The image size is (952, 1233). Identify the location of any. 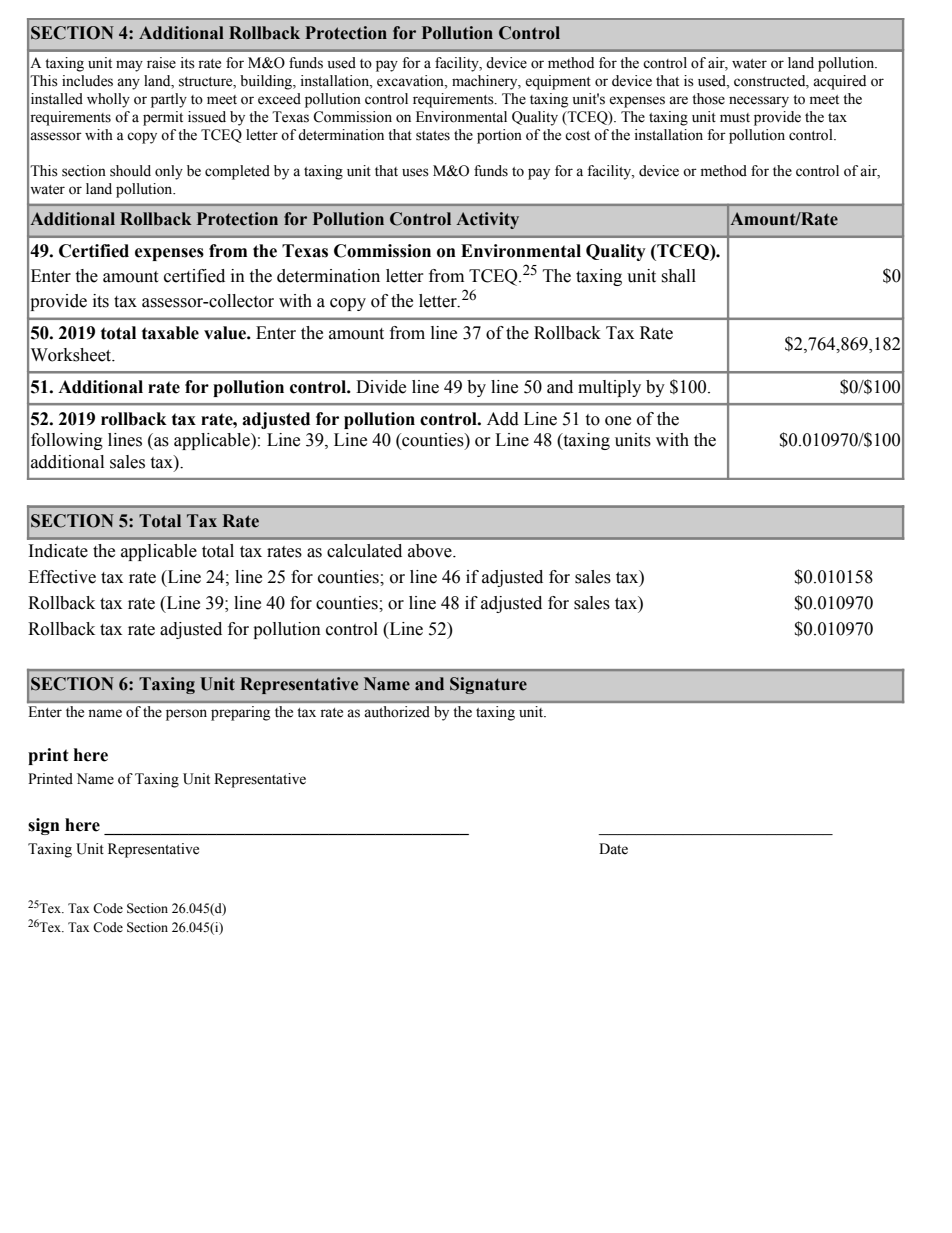
(128, 84).
